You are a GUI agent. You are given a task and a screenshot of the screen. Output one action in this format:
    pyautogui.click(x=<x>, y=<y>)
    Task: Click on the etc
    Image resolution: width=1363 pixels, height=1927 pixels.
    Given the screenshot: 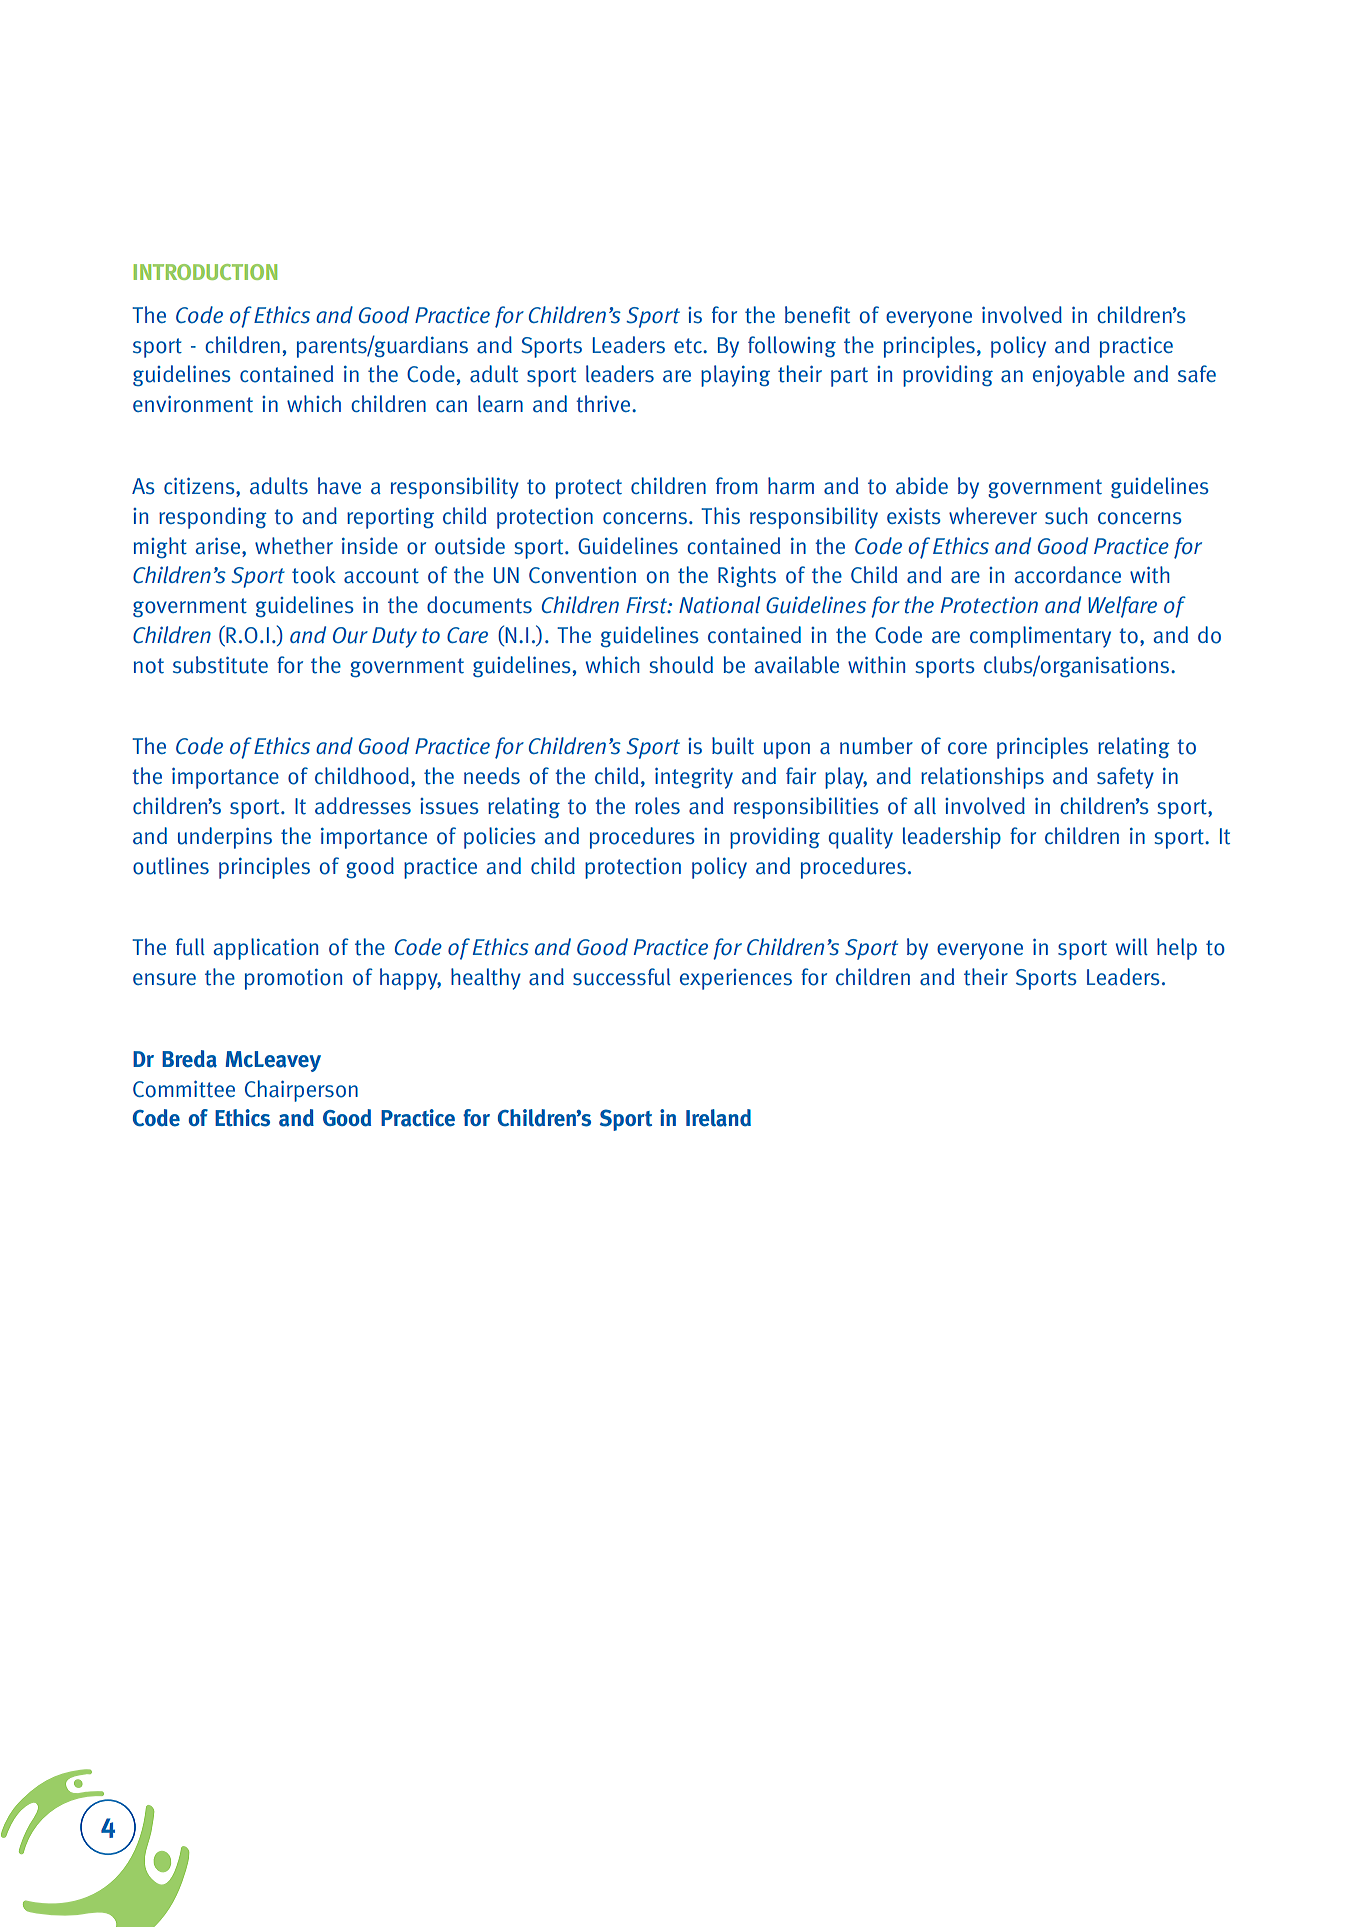 What is the action you would take?
    pyautogui.click(x=689, y=346)
